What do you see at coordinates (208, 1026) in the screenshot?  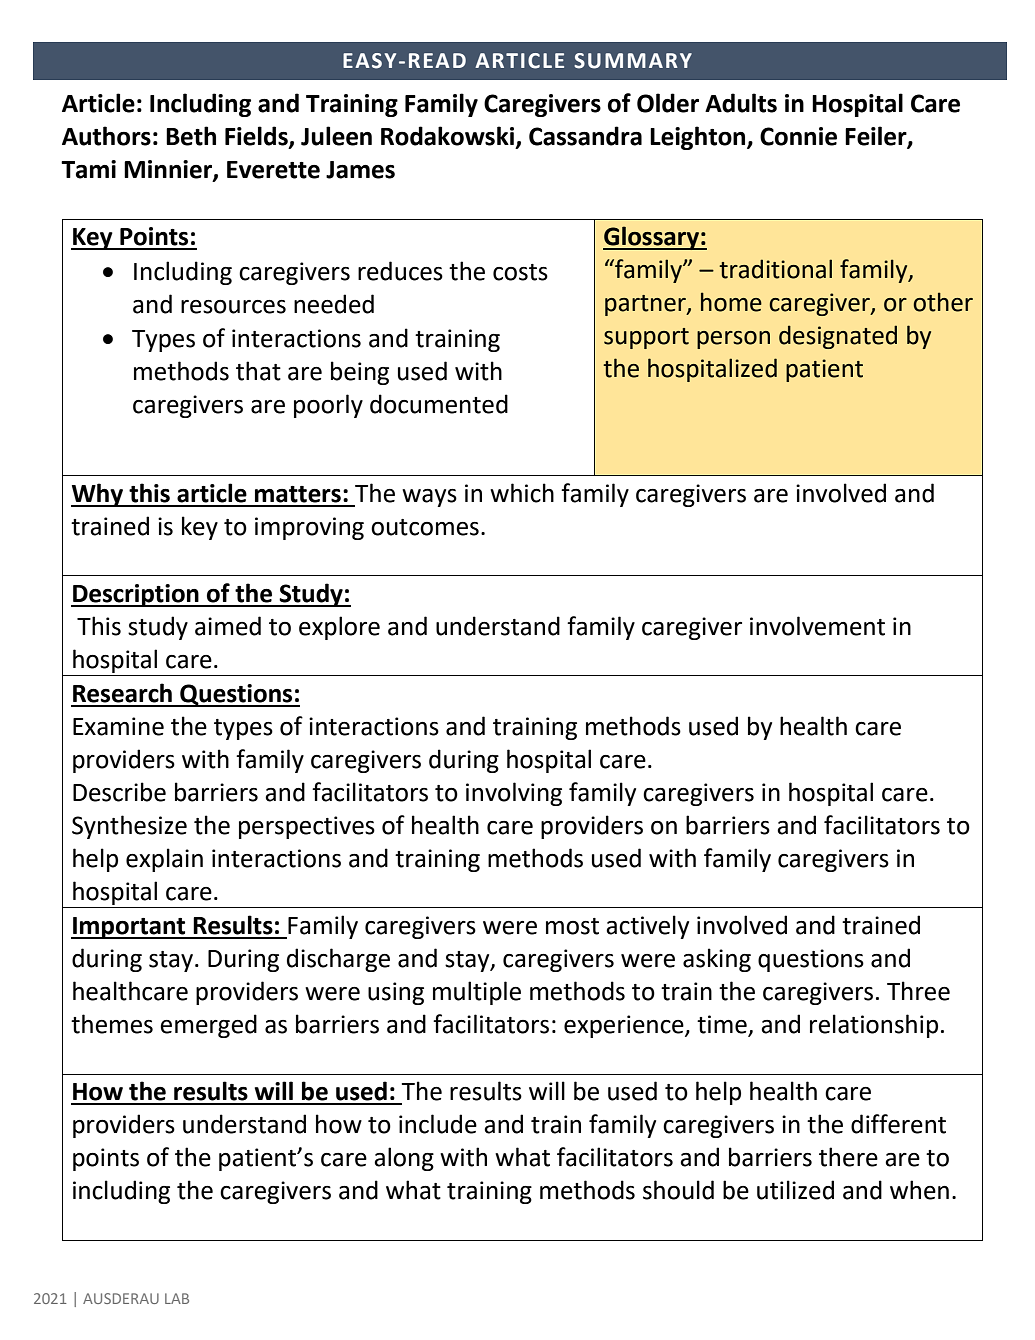 I see `emerged` at bounding box center [208, 1026].
